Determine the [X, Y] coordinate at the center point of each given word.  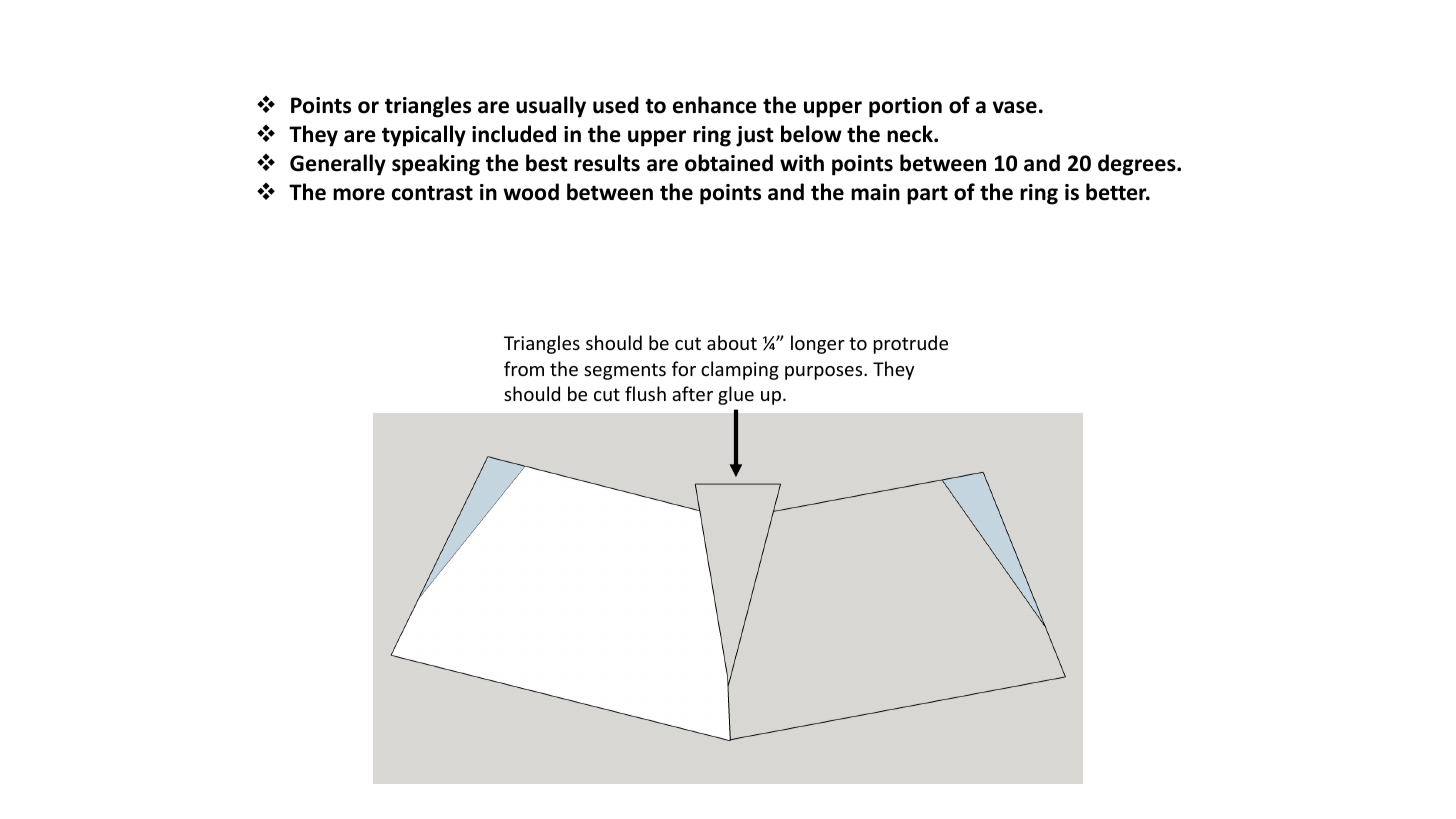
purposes [825, 373]
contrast [432, 193]
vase [1015, 107]
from [524, 368]
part [927, 195]
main [875, 192]
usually [551, 107]
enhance [715, 105]
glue [736, 395]
